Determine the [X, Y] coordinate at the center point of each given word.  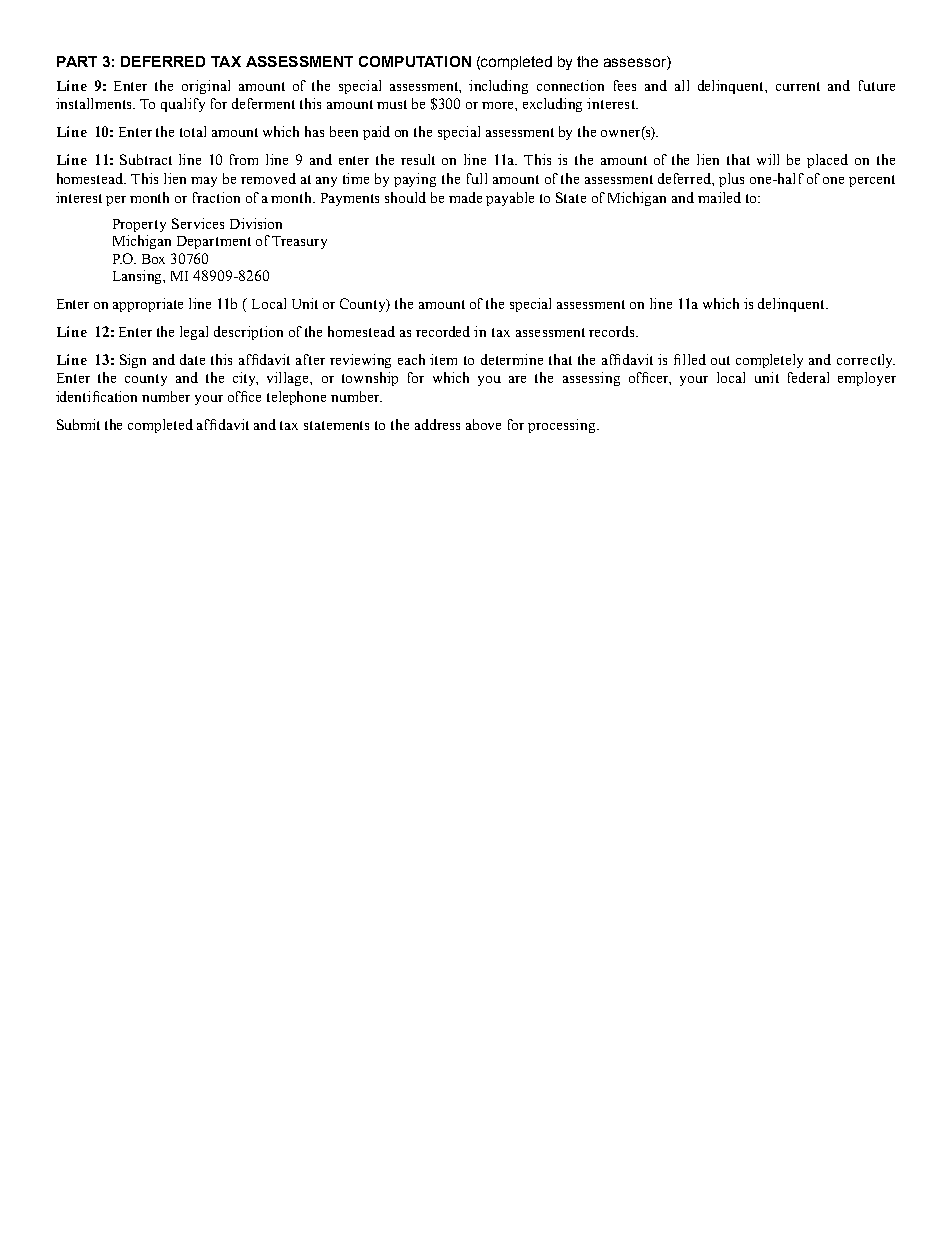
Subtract [146, 159]
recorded [443, 331]
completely [769, 361]
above [483, 424]
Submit [78, 424]
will [768, 159]
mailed [719, 197]
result [418, 159]
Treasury [299, 242]
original [206, 87]
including [498, 87]
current [798, 86]
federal [808, 377]
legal [194, 333]
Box [153, 259]
